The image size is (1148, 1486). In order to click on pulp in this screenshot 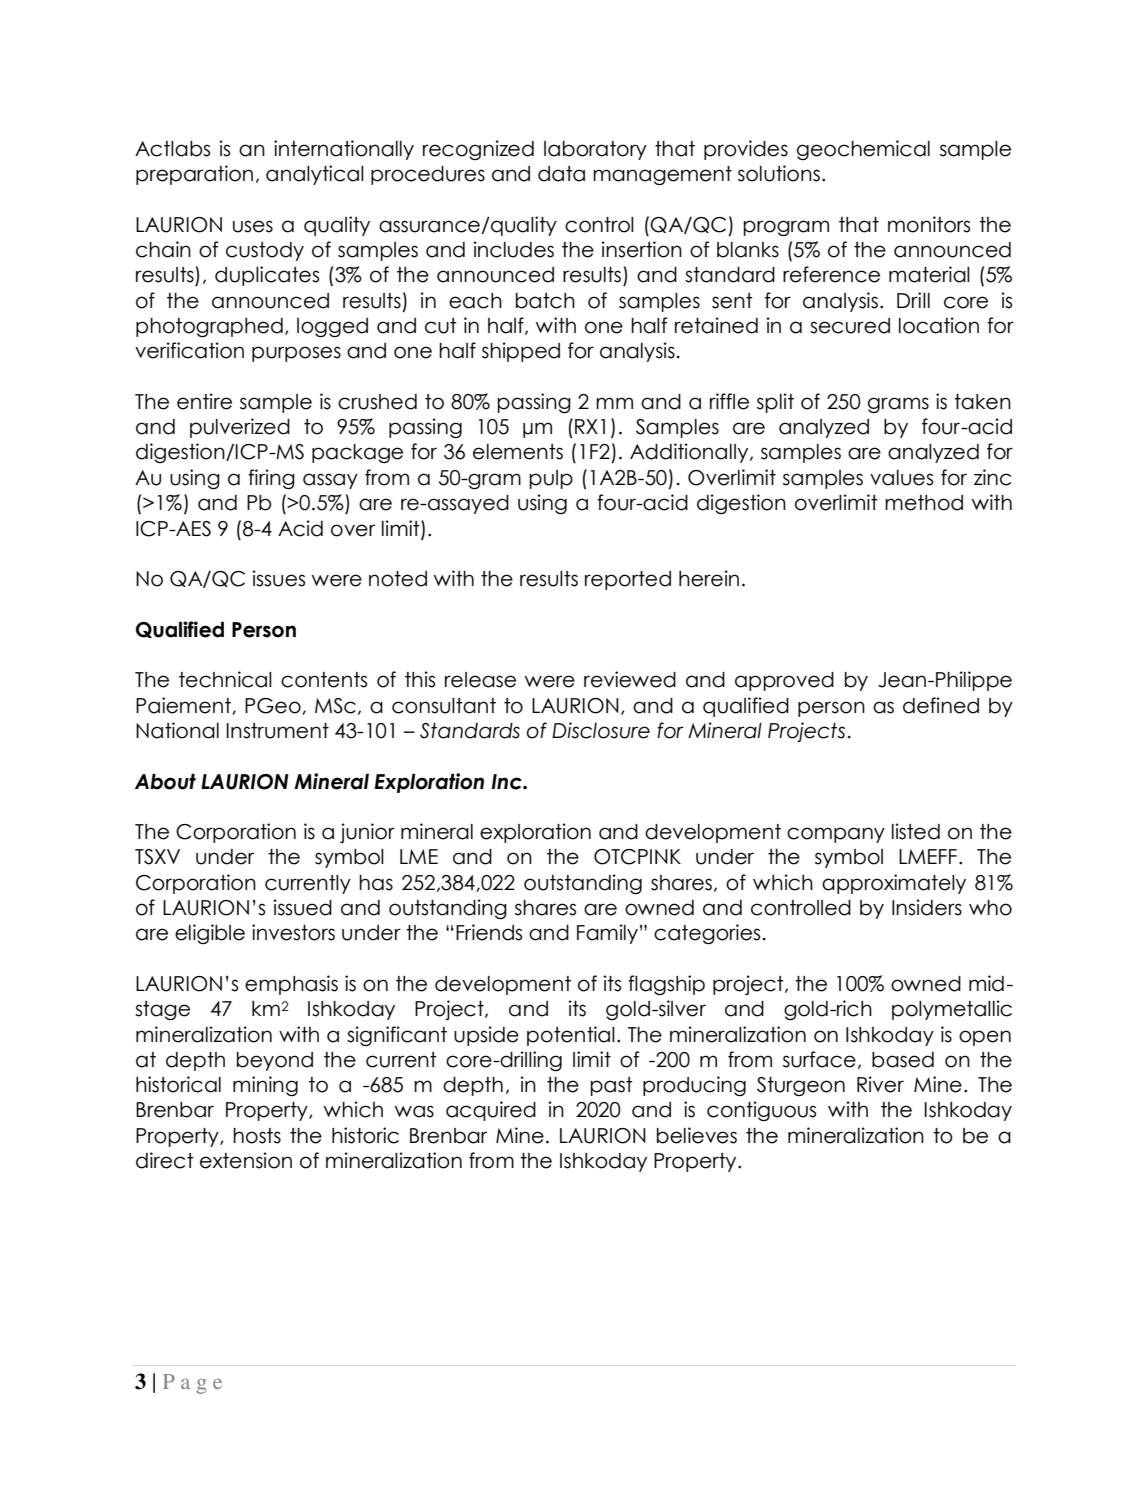, I will do `click(551, 479)`.
